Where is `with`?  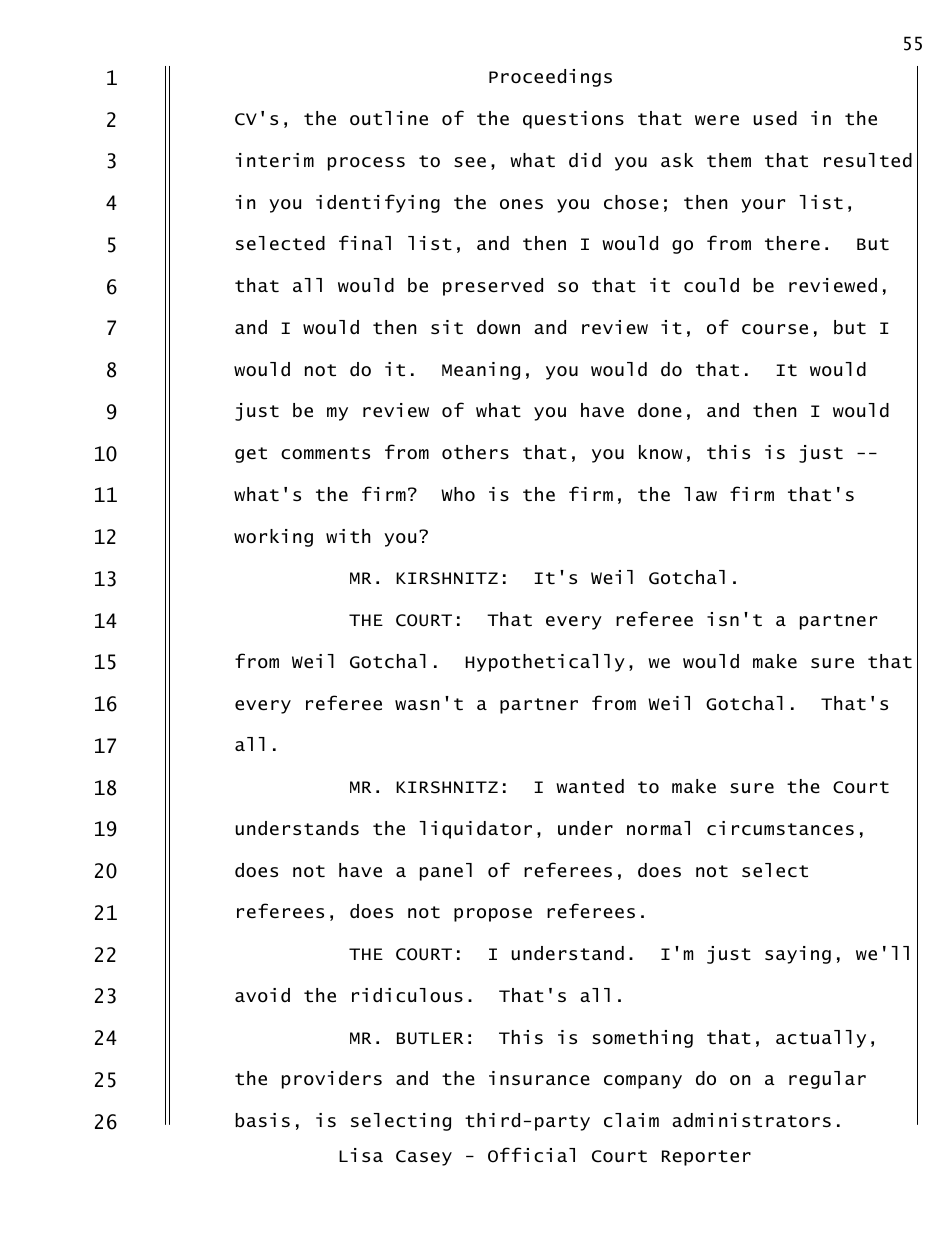
with is located at coordinates (348, 536).
